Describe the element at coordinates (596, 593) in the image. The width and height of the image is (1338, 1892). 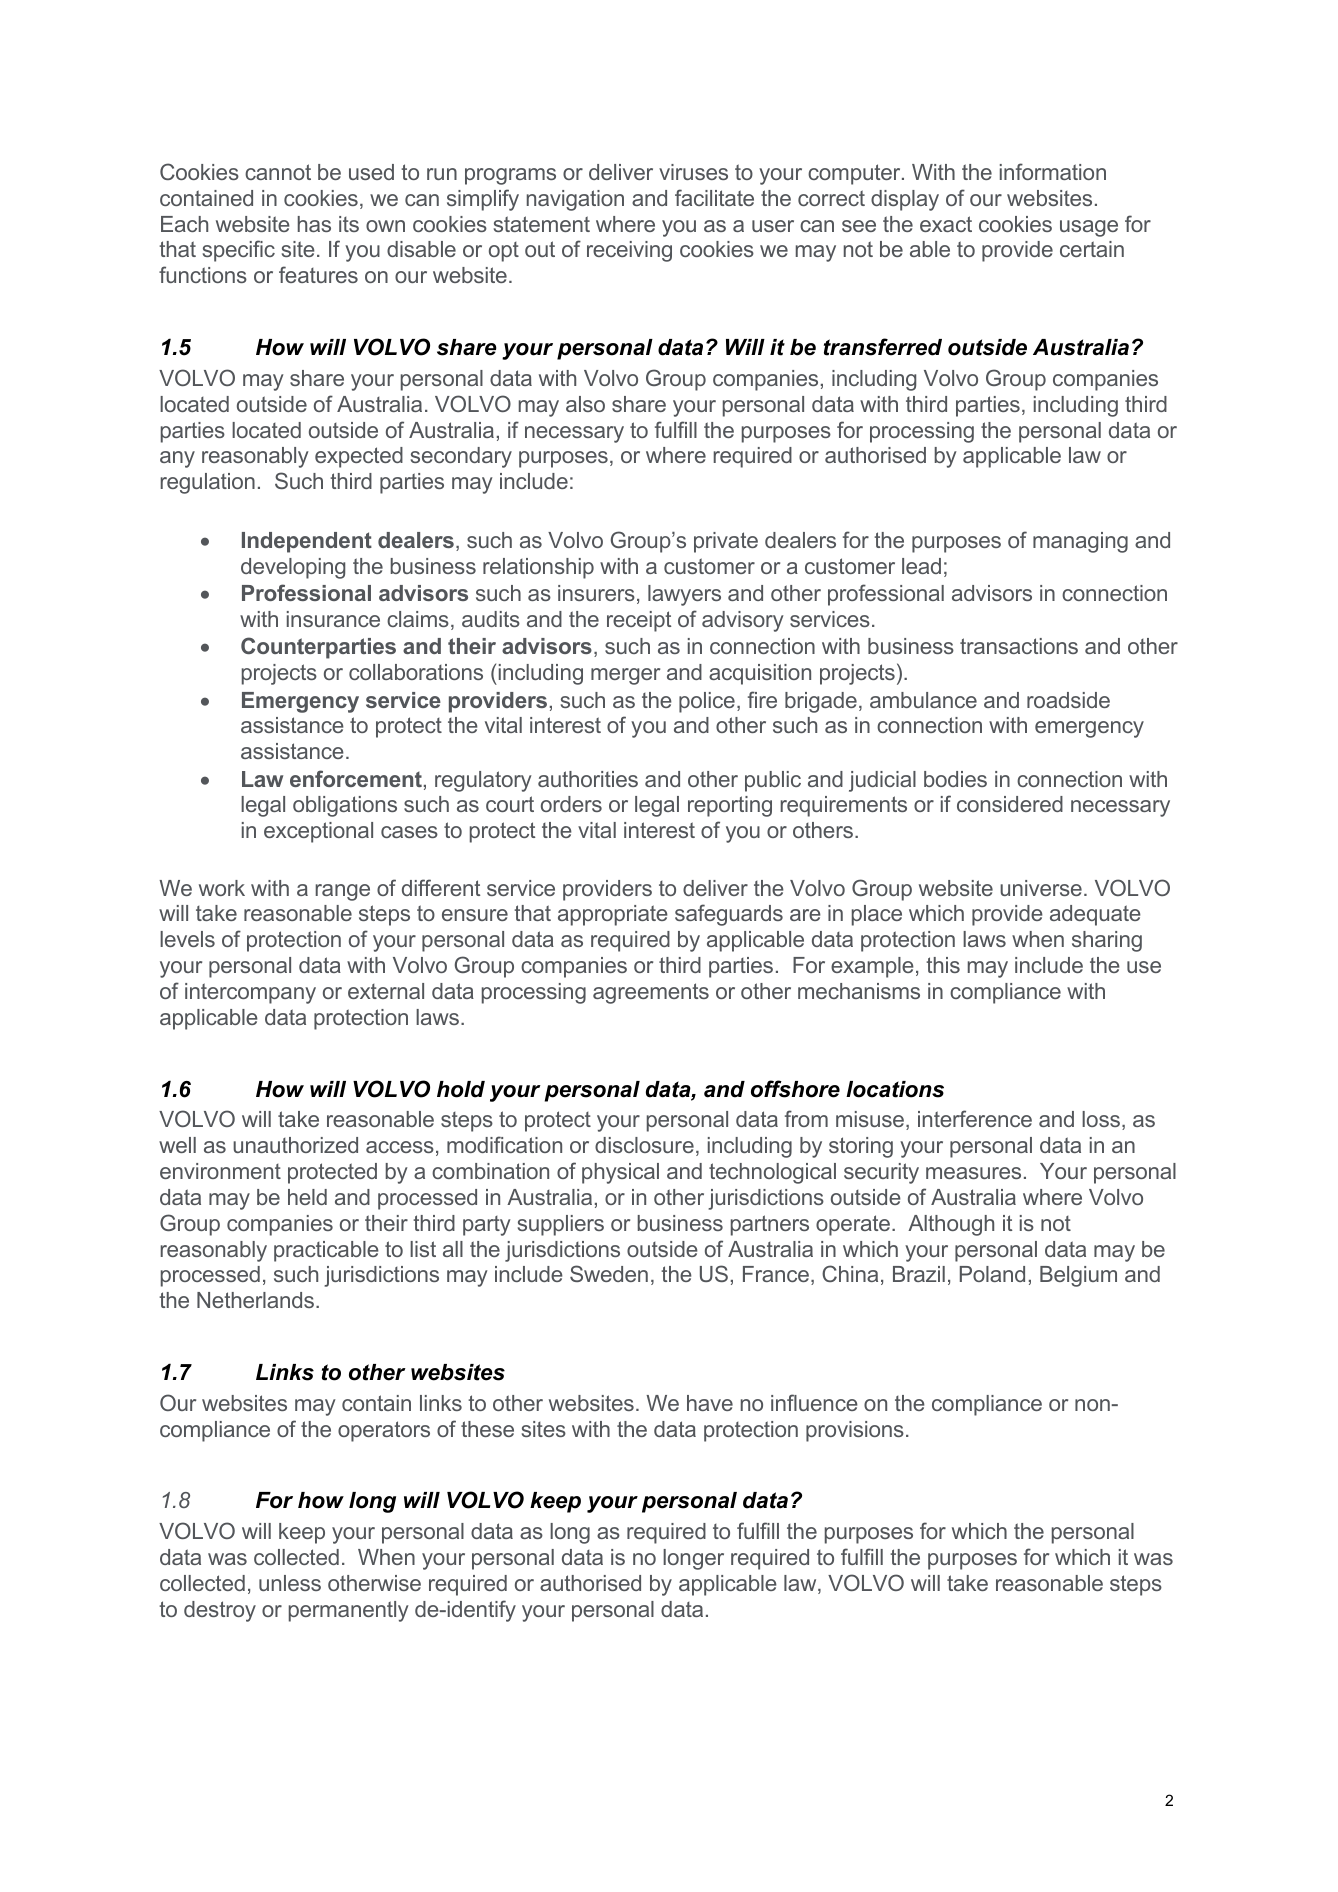
I see `insurers` at that location.
